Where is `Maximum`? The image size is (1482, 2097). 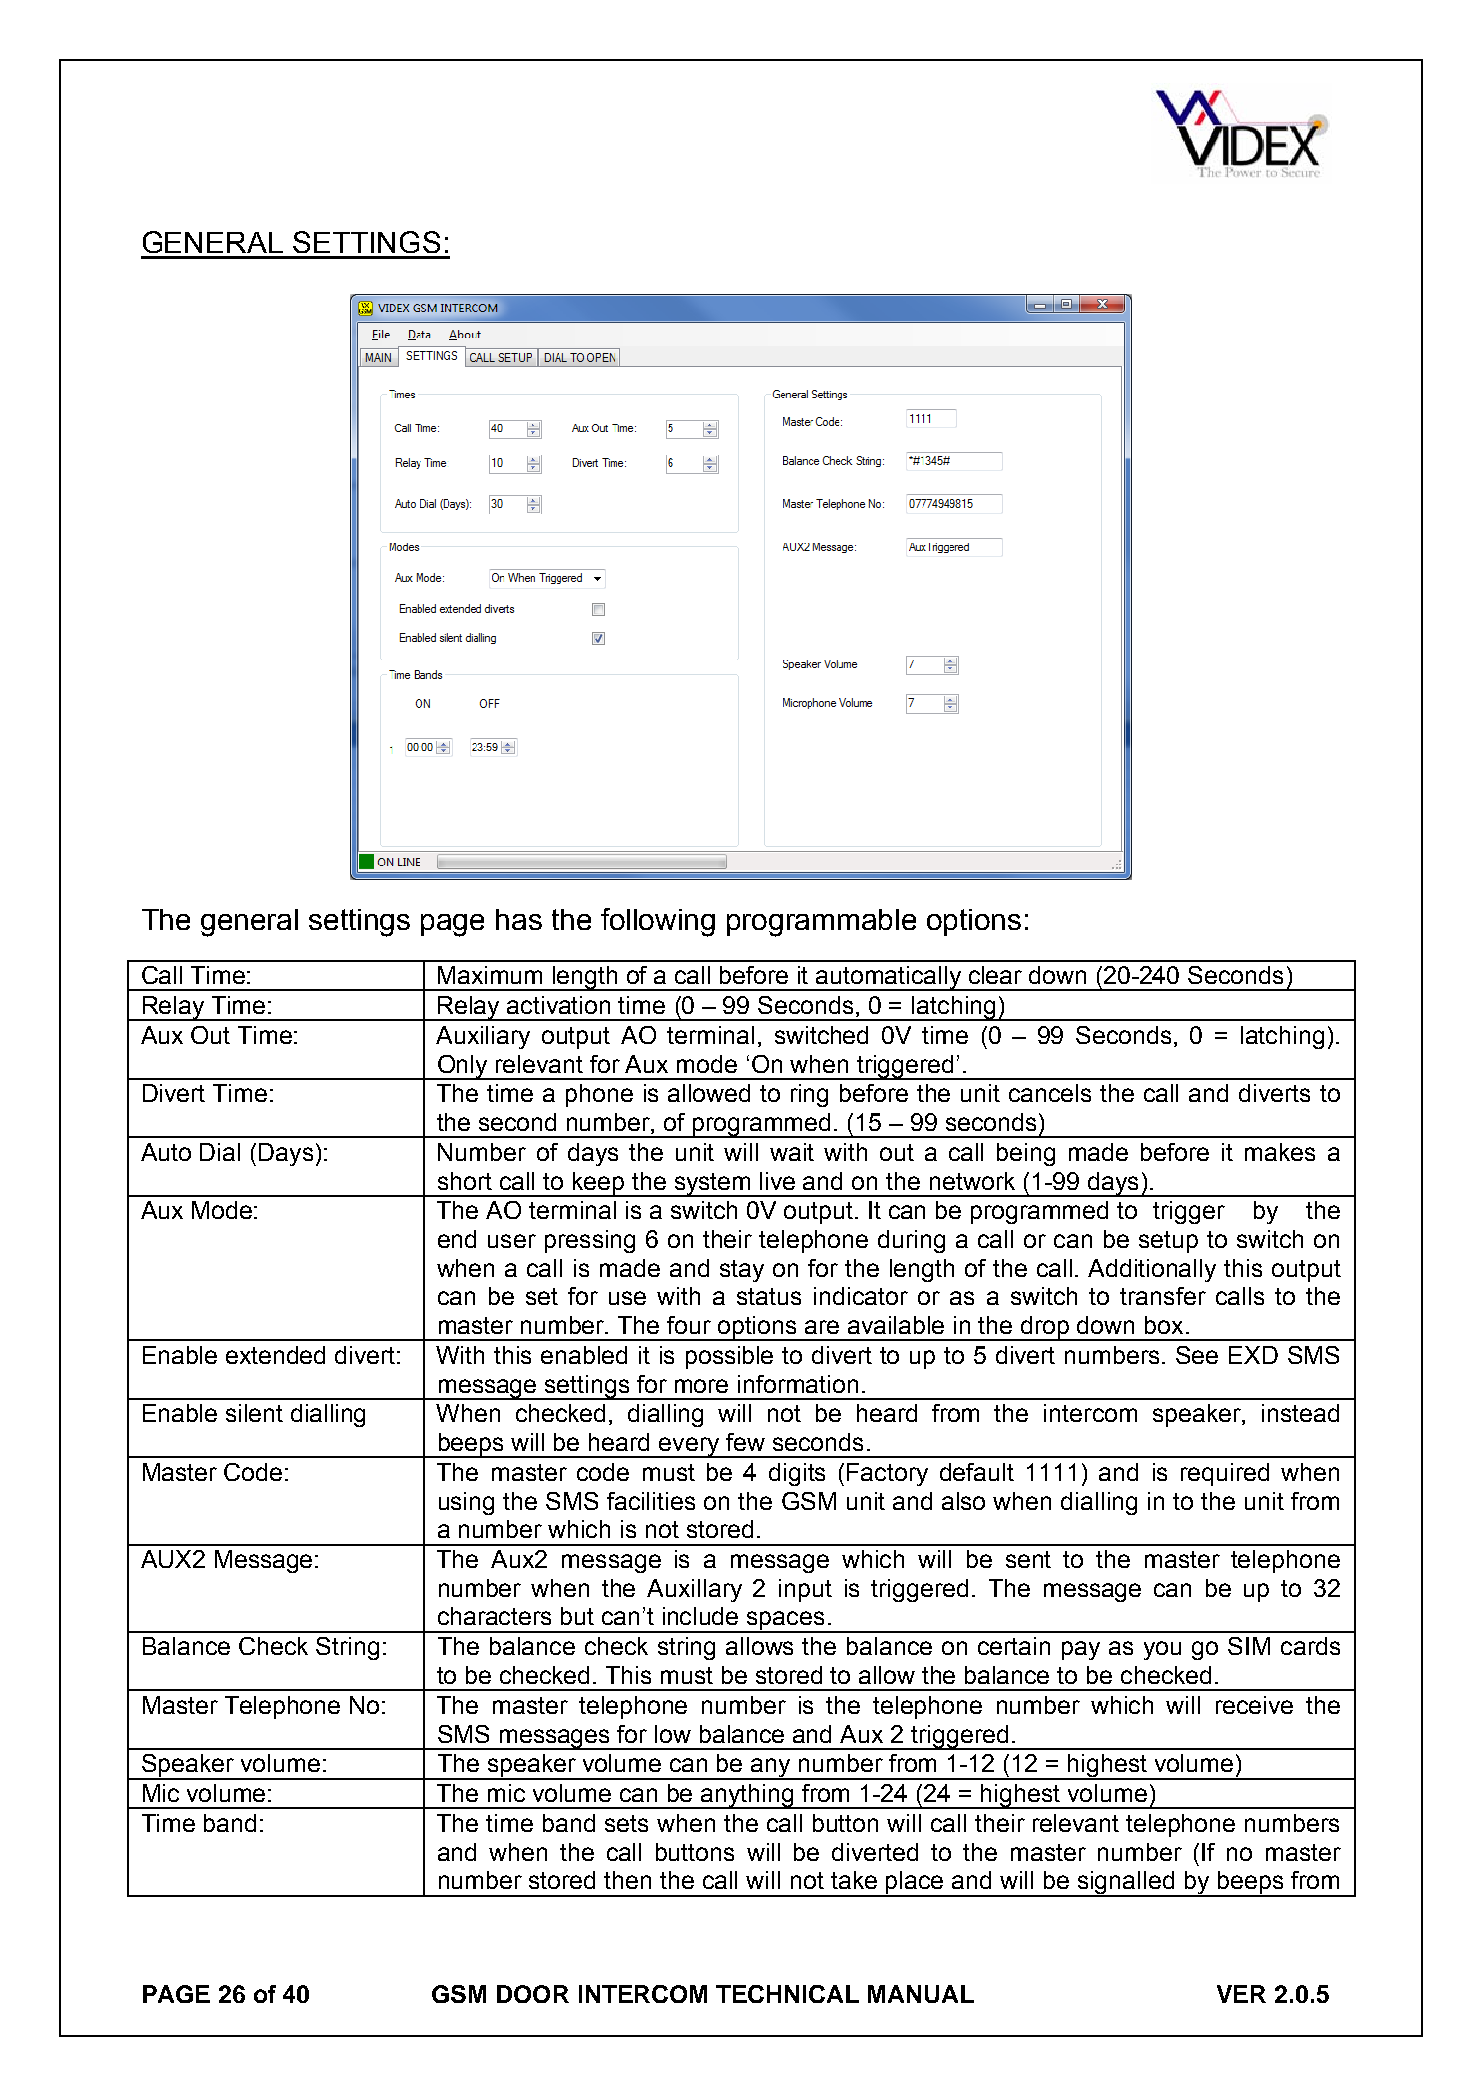 Maximum is located at coordinates (490, 975).
